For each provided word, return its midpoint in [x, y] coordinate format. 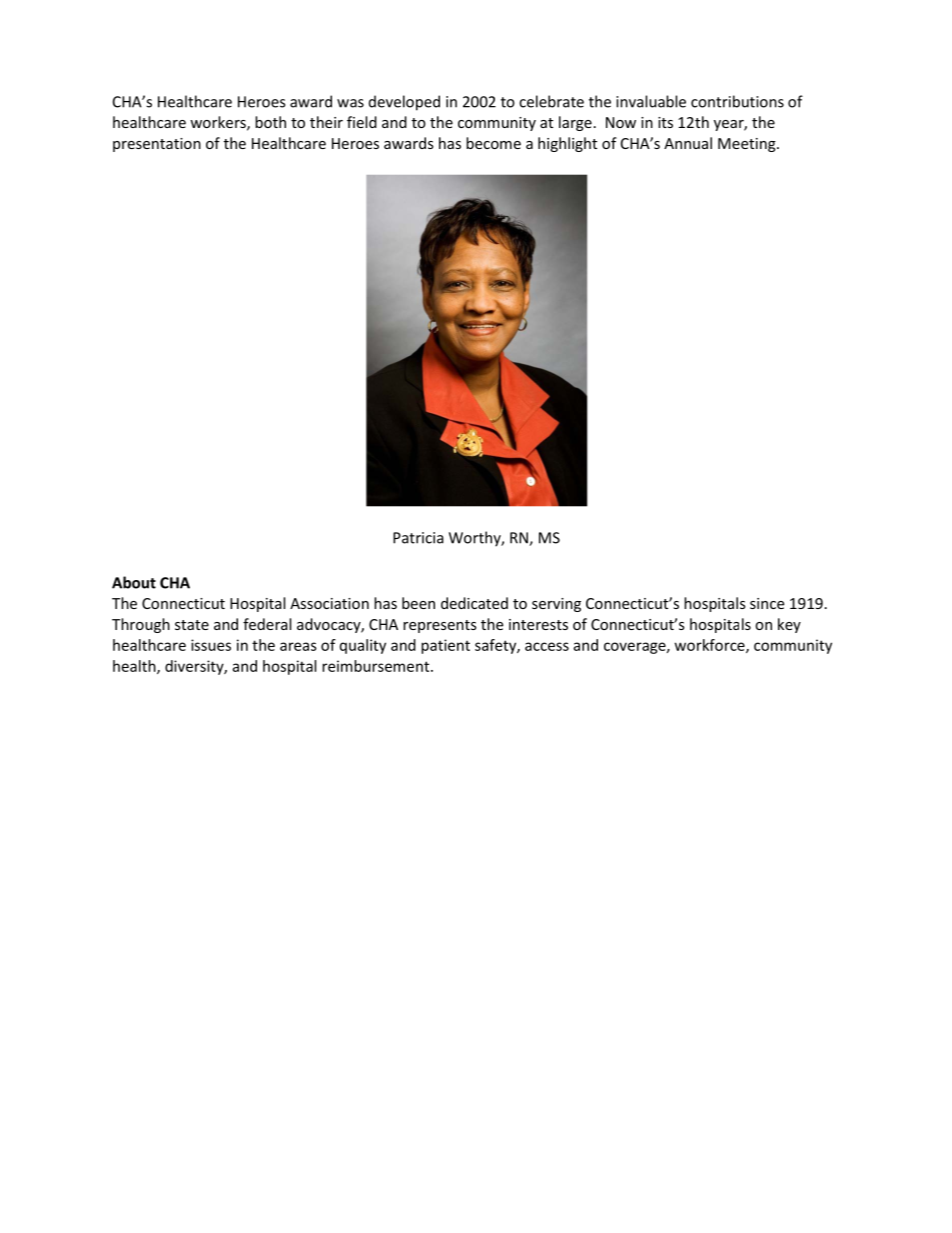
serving [556, 605]
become [493, 143]
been [418, 603]
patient [445, 646]
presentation [157, 145]
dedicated [474, 603]
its [665, 122]
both [270, 122]
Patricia [418, 538]
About [134, 582]
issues [211, 645]
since [767, 603]
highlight [567, 144]
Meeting [748, 145]
